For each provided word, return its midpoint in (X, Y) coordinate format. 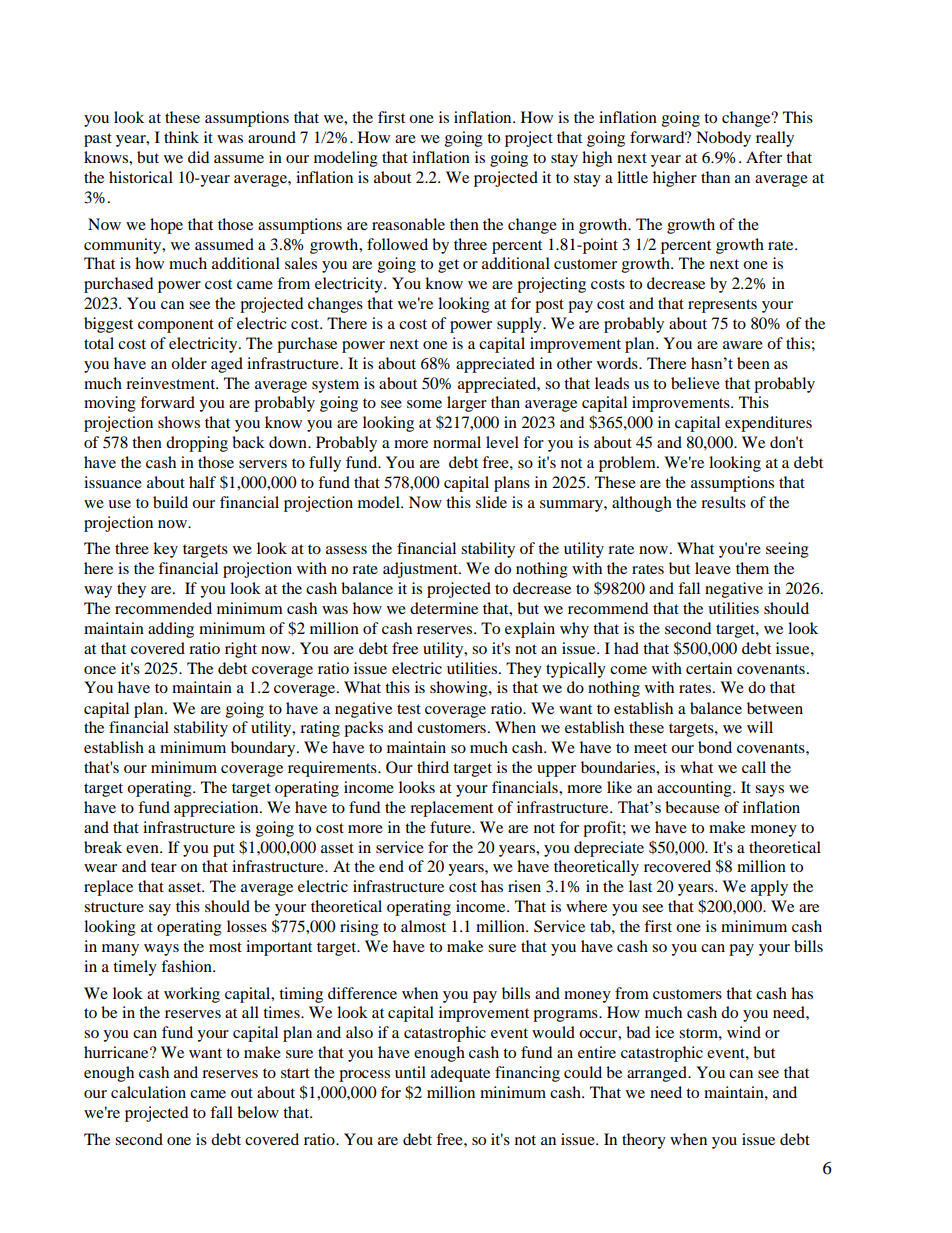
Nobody (723, 139)
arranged (658, 1074)
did (198, 157)
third (433, 767)
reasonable (408, 224)
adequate (460, 1074)
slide (491, 502)
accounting (695, 789)
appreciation (217, 809)
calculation (148, 1092)
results (723, 502)
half (202, 482)
